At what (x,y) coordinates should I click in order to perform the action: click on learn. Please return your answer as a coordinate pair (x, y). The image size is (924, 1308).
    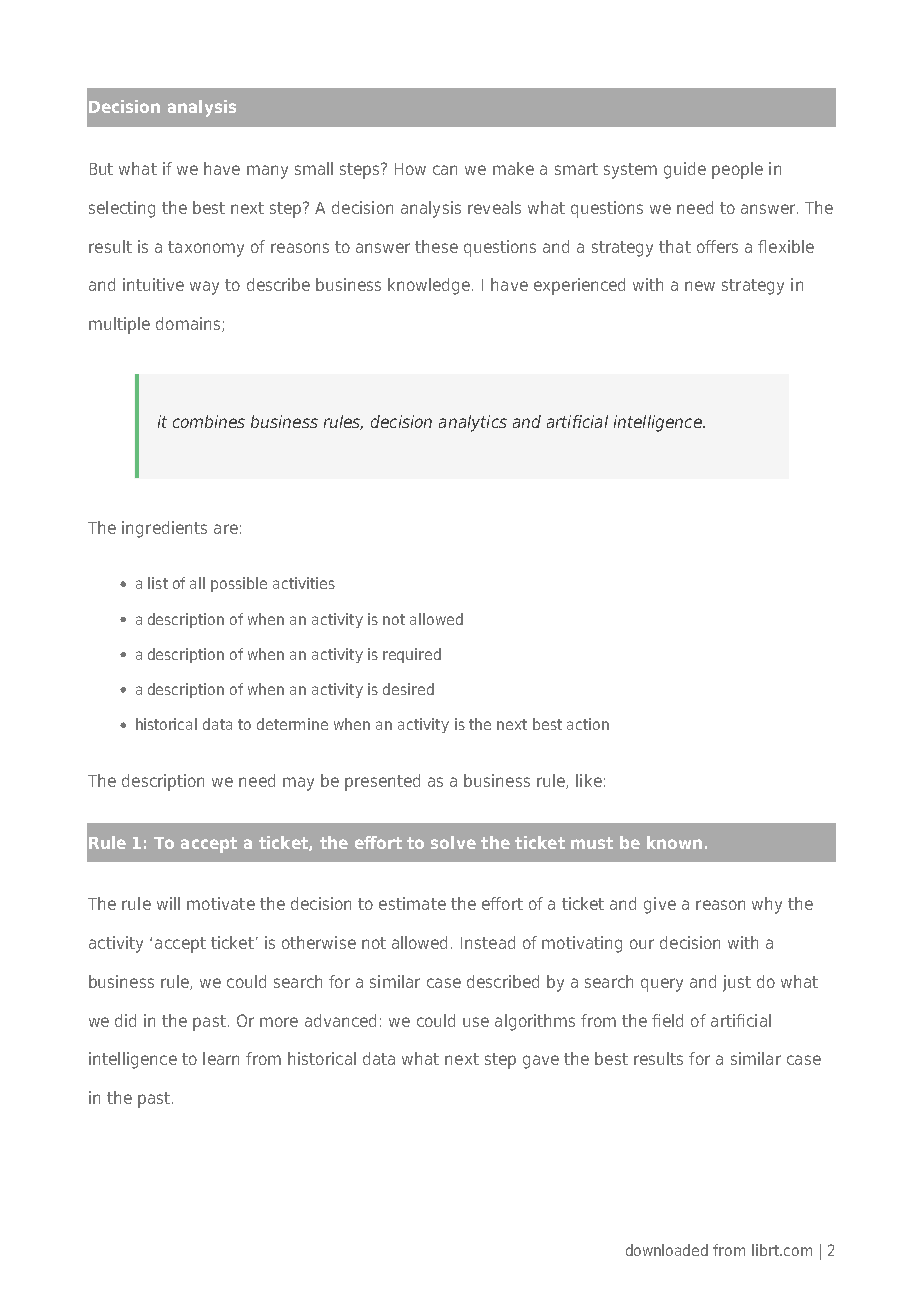
    Looking at the image, I should click on (221, 1058).
